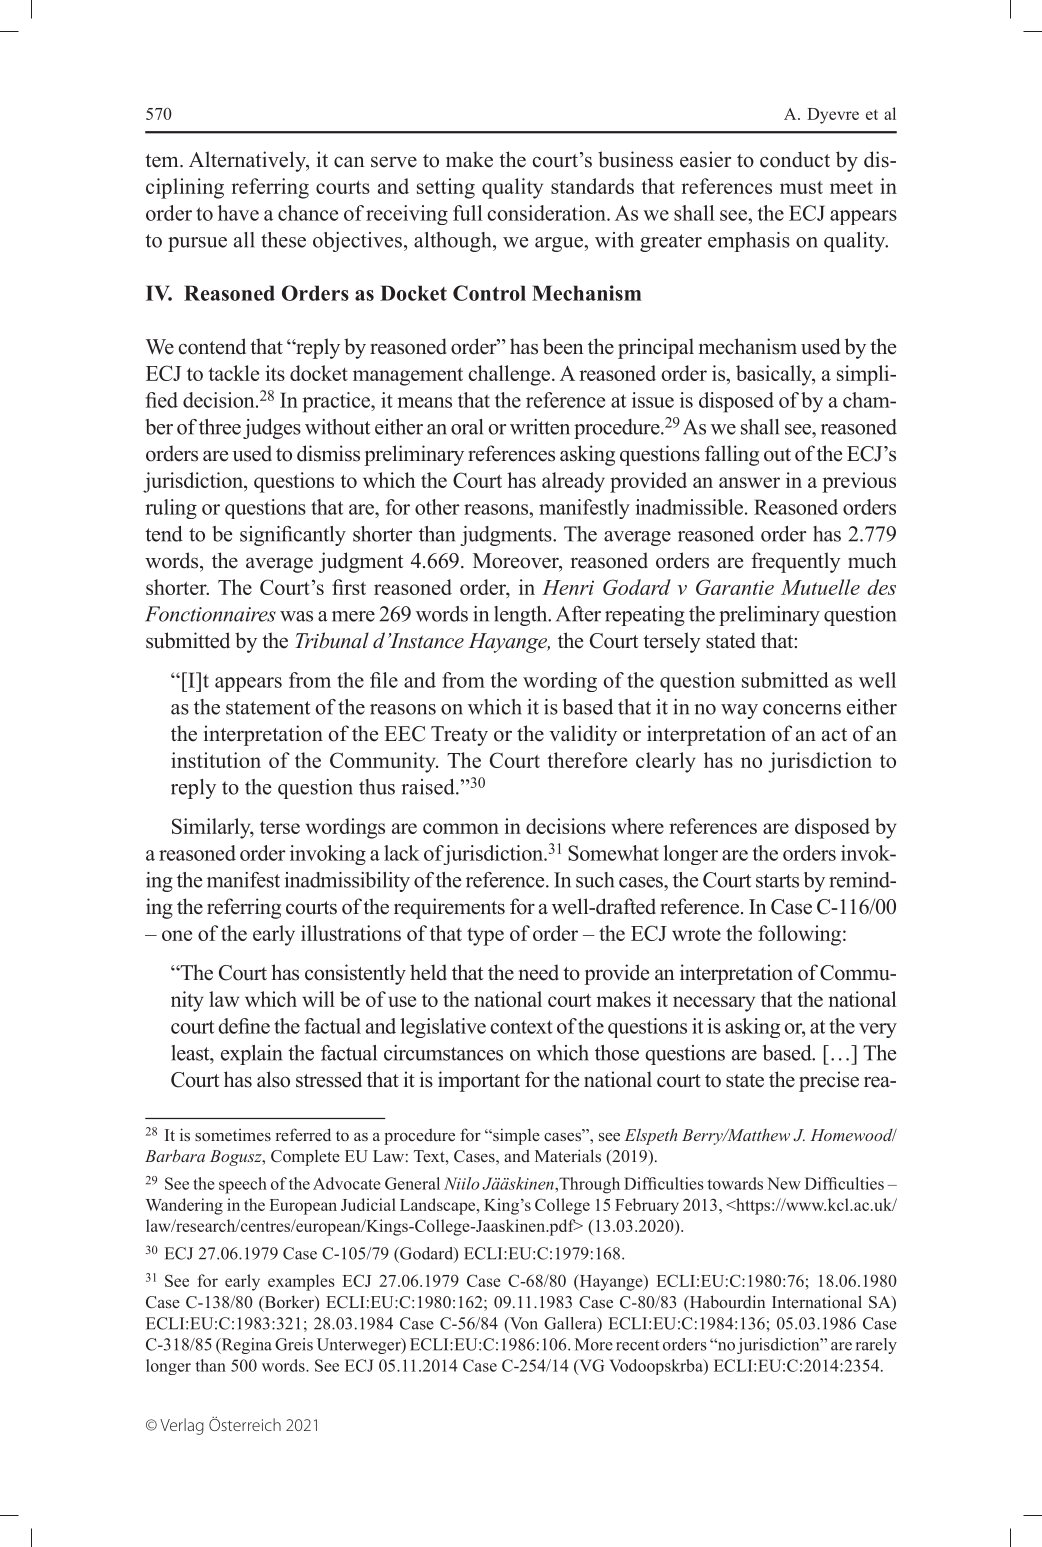 The image size is (1042, 1547). I want to click on concerns, so click(802, 709).
